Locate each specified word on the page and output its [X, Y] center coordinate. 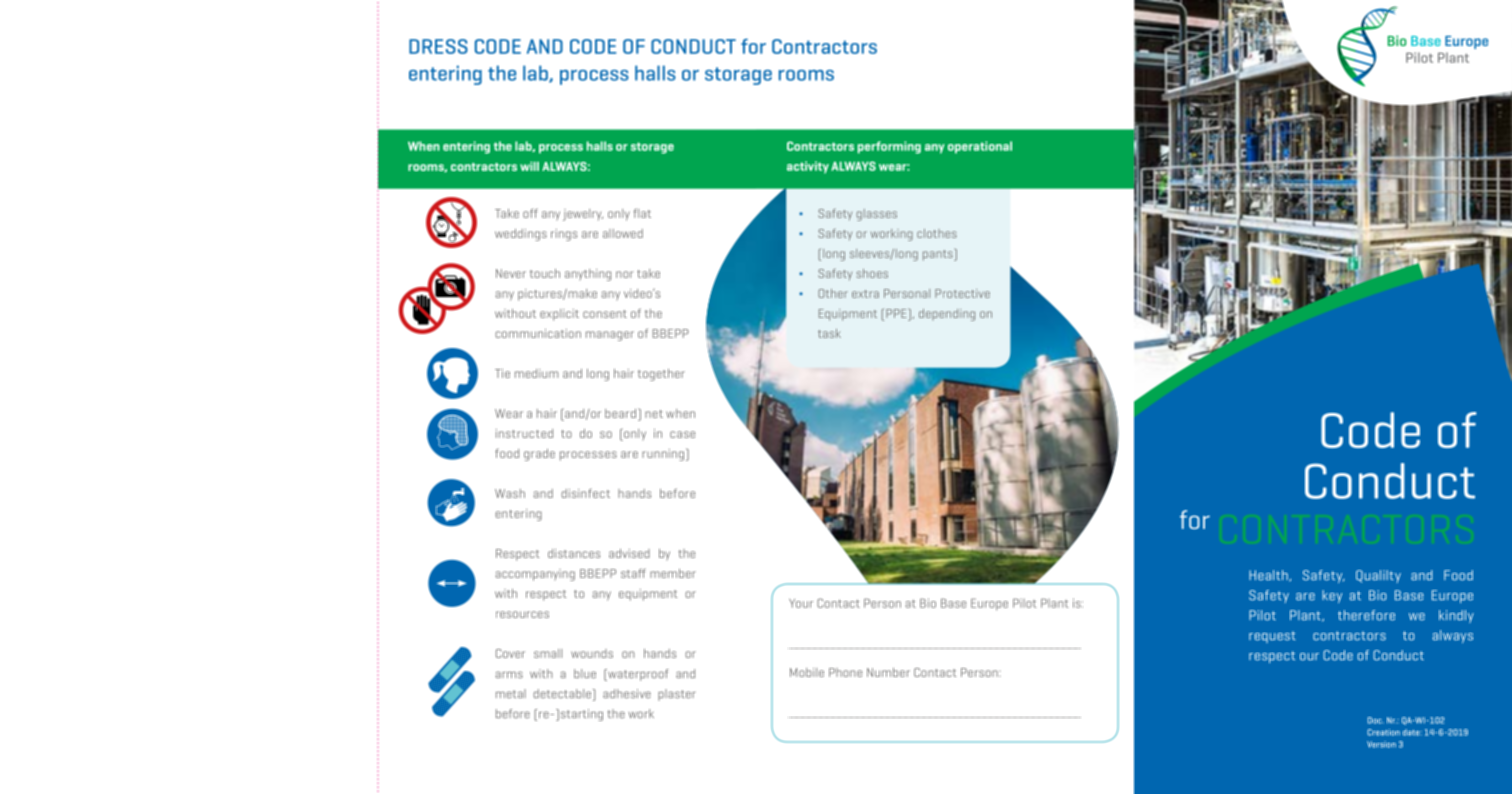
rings [564, 235]
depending [947, 315]
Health [1269, 576]
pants [939, 254]
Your [801, 603]
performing [889, 147]
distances [574, 553]
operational [980, 147]
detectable [562, 693]
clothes [937, 233]
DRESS [438, 46]
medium [536, 373]
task [829, 333]
